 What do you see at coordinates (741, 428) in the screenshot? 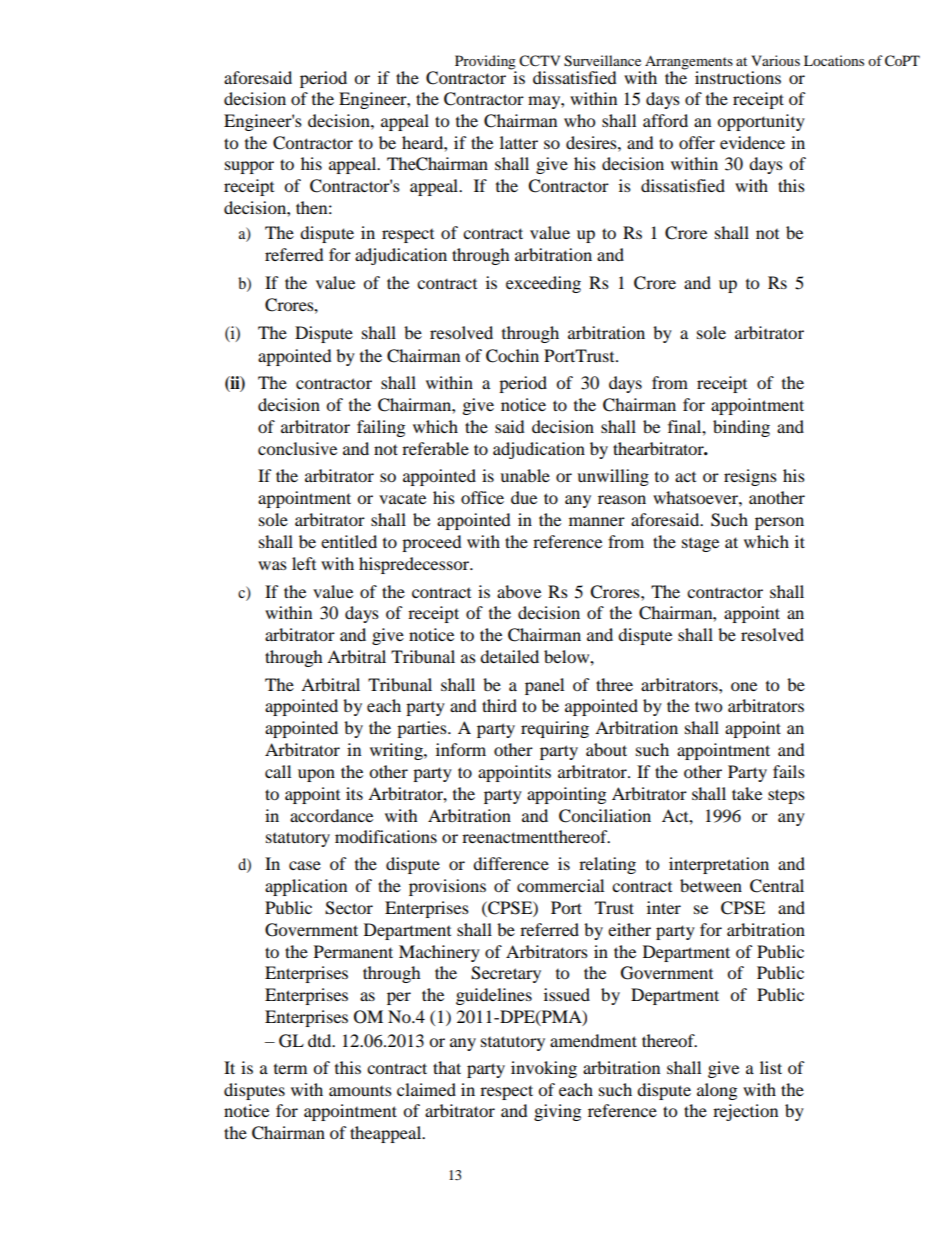
I see `binding` at bounding box center [741, 428].
